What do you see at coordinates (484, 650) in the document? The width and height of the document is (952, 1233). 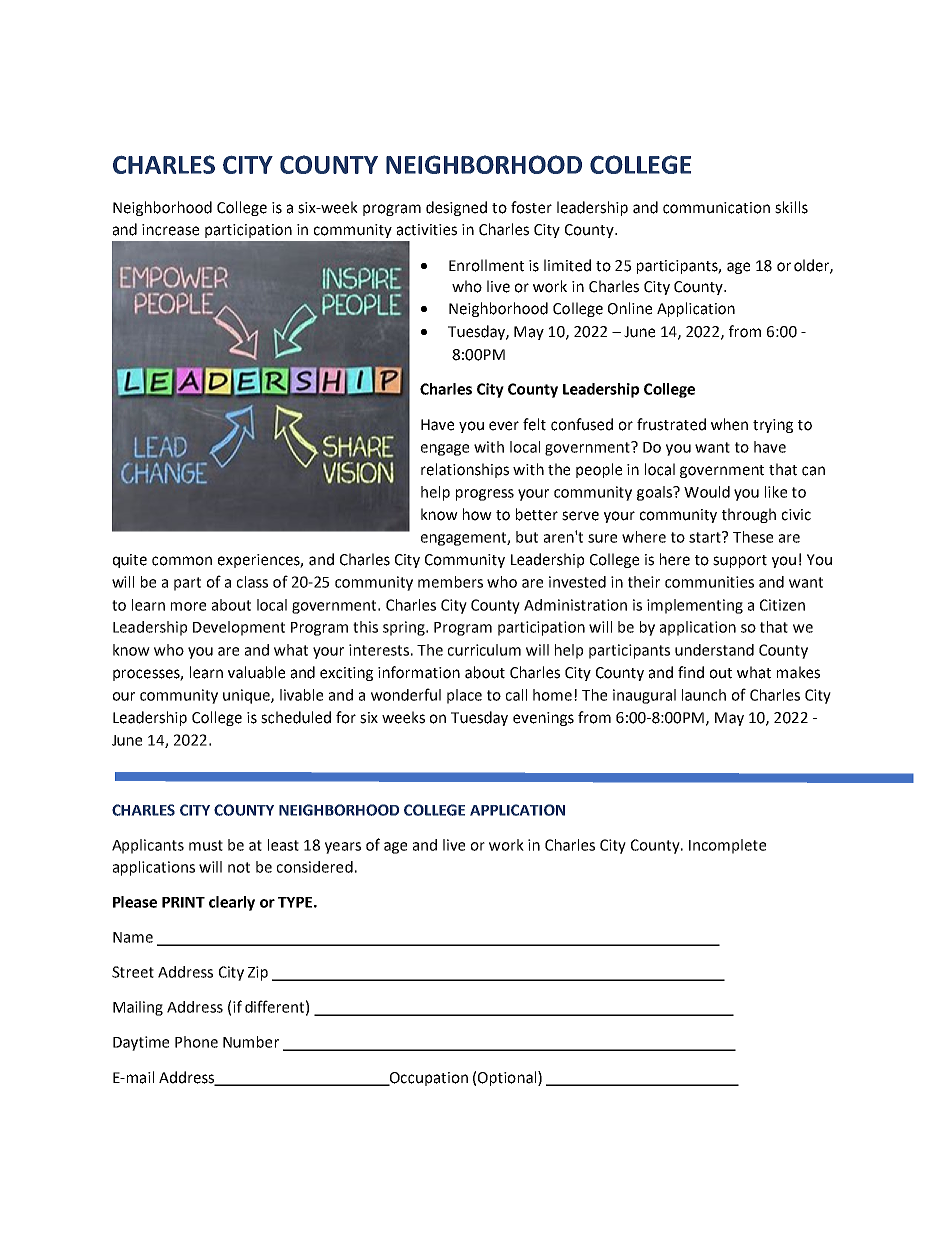 I see `curriculum` at bounding box center [484, 650].
